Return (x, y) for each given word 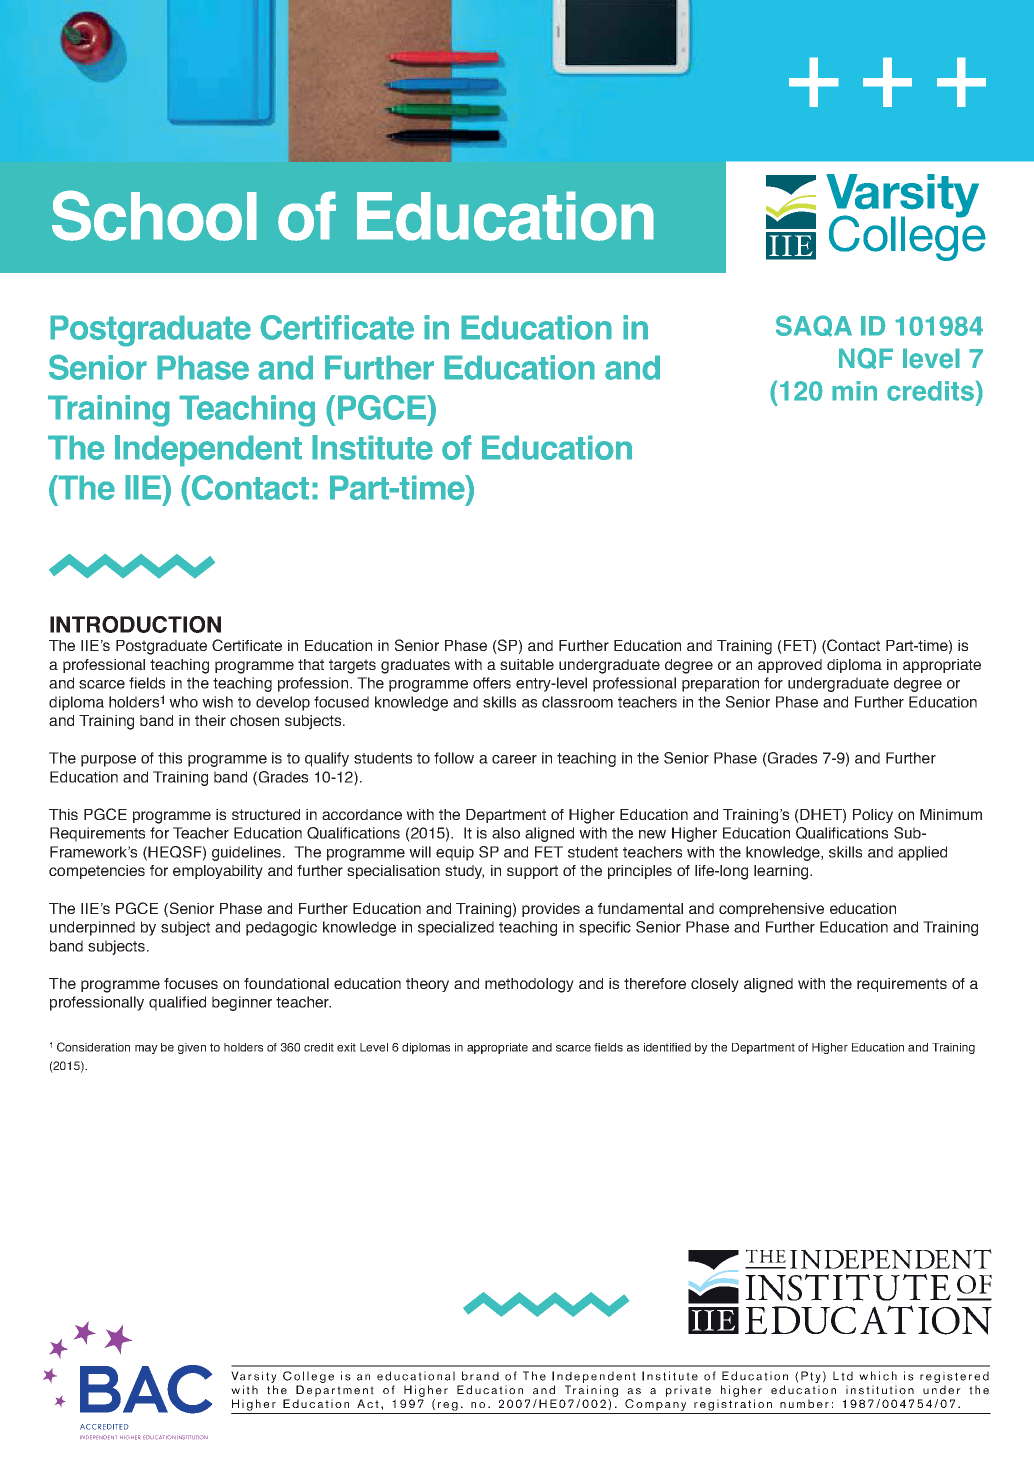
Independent (208, 451)
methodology (529, 985)
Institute (372, 447)
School (154, 215)
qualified (177, 1003)
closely (715, 985)
